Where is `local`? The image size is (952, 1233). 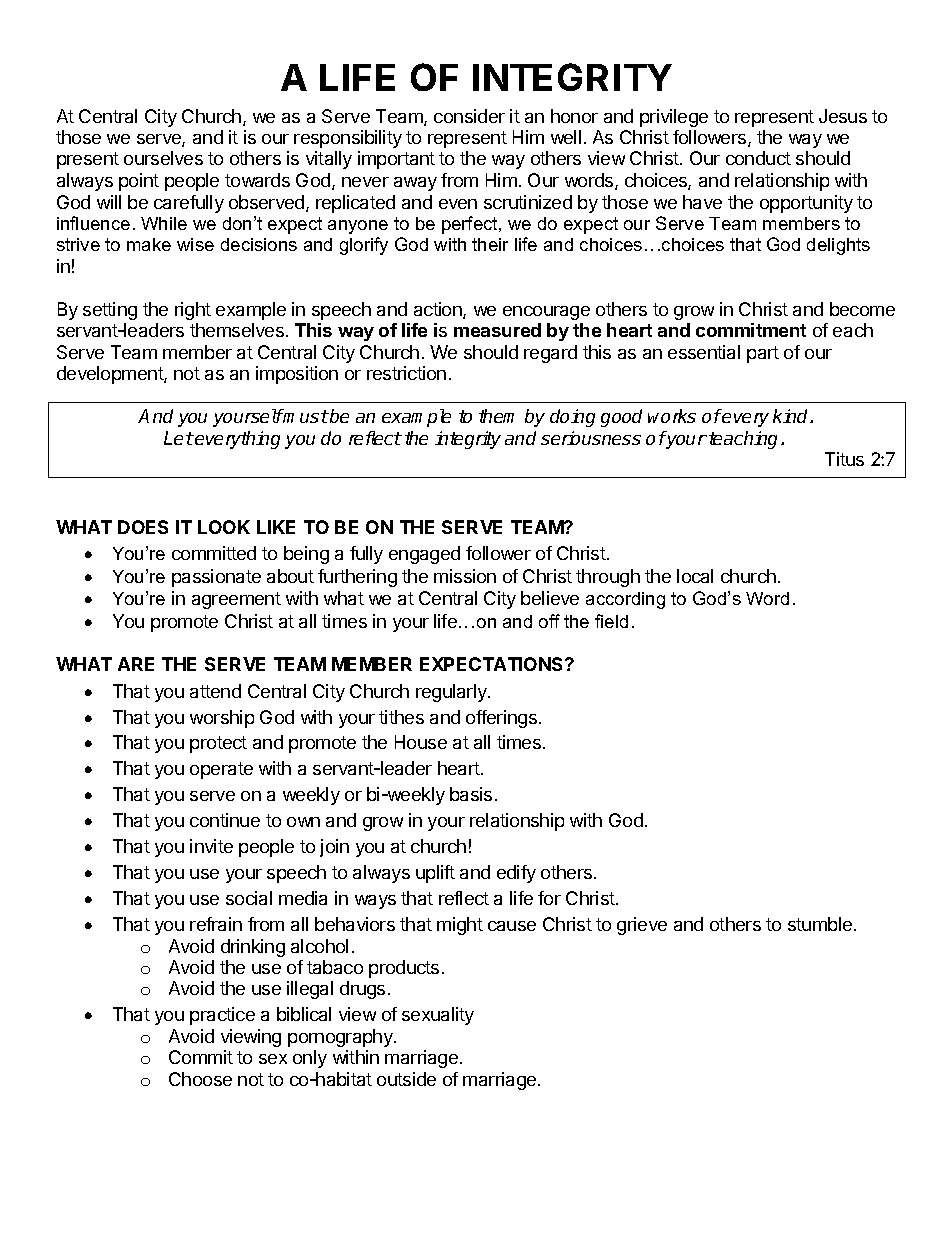 local is located at coordinates (695, 576).
